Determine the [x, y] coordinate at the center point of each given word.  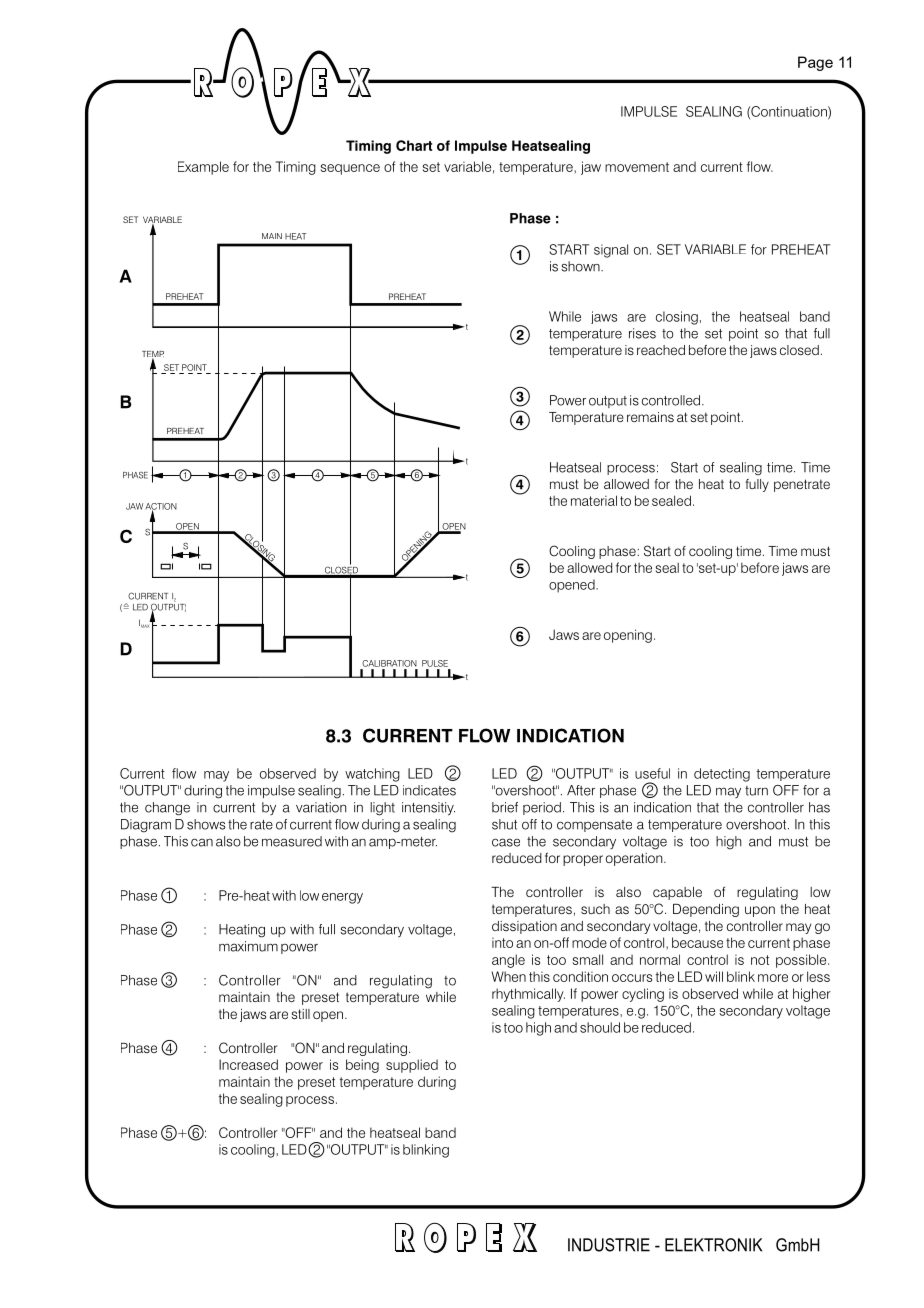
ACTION [161, 507]
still [301, 1014]
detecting [722, 775]
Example [203, 168]
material [594, 500]
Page [815, 63]
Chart [414, 145]
